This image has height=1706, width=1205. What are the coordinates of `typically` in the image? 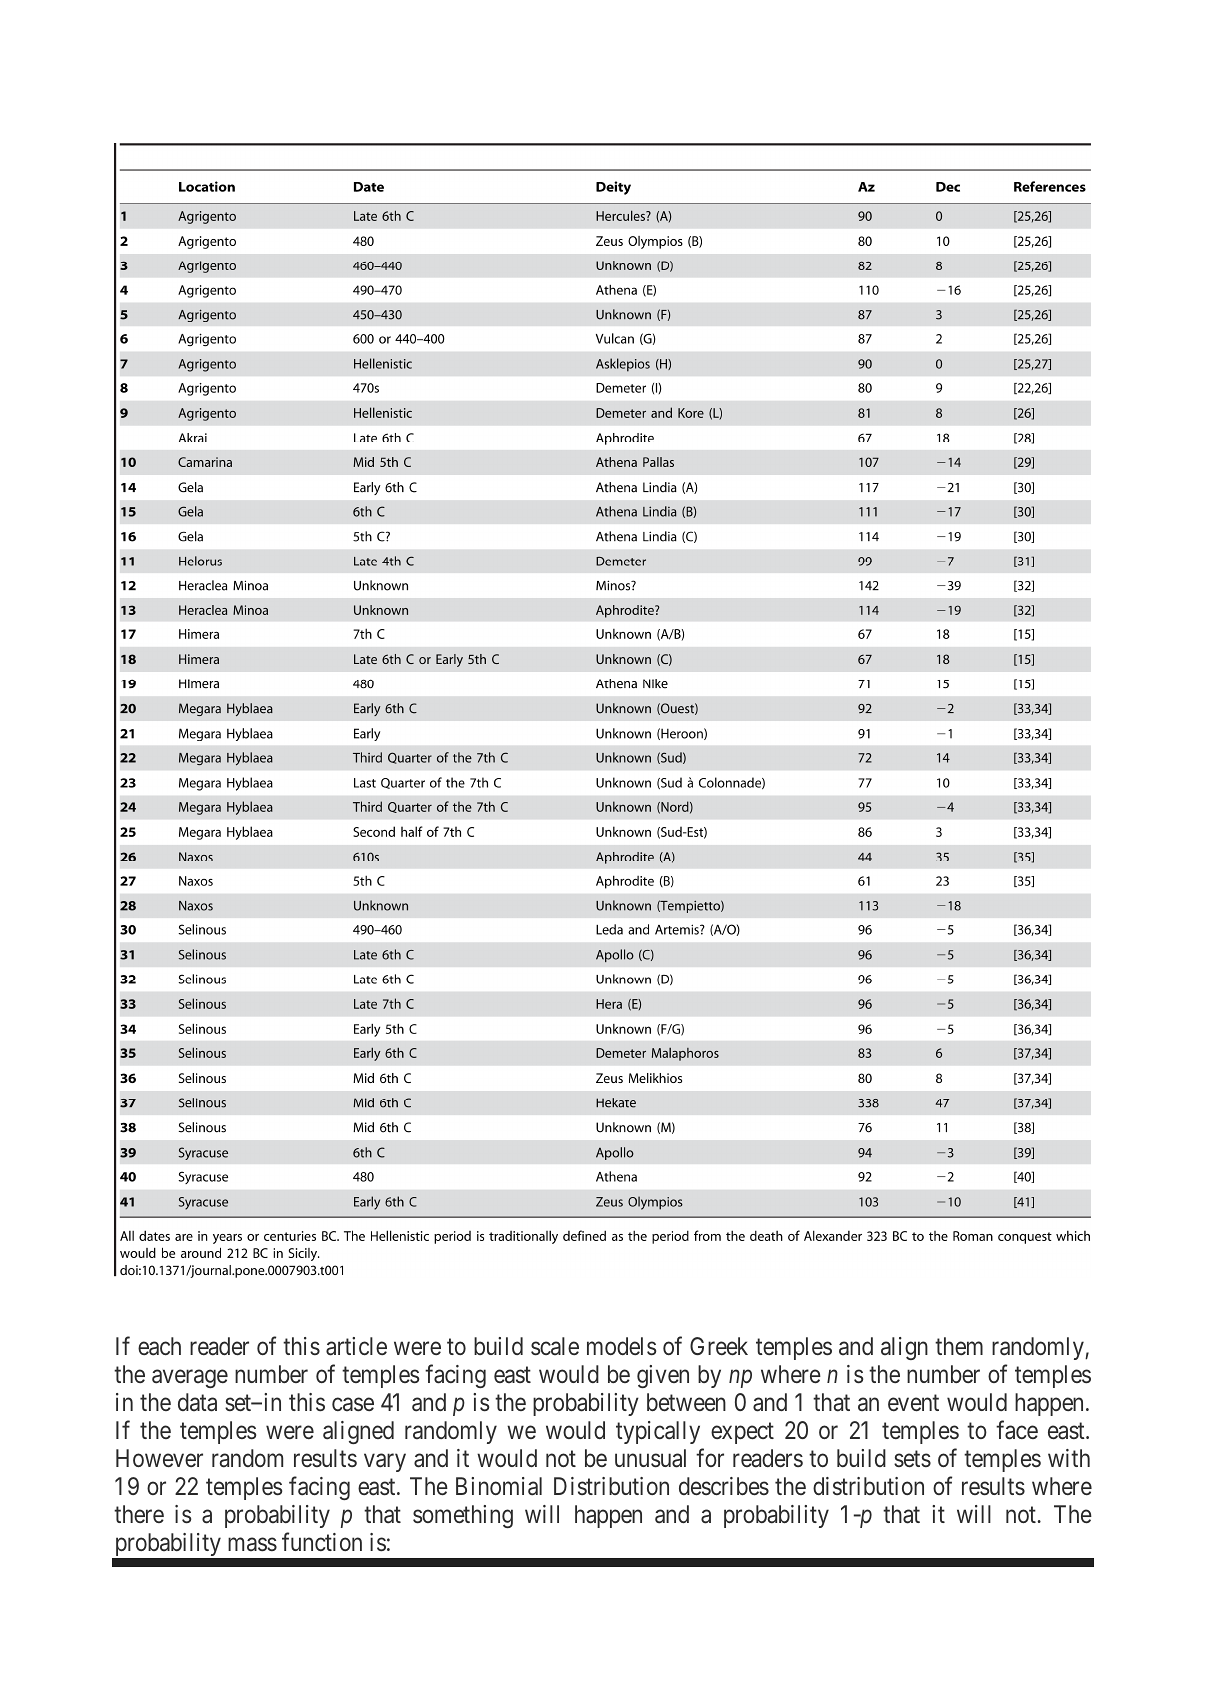 It's located at (658, 1432).
